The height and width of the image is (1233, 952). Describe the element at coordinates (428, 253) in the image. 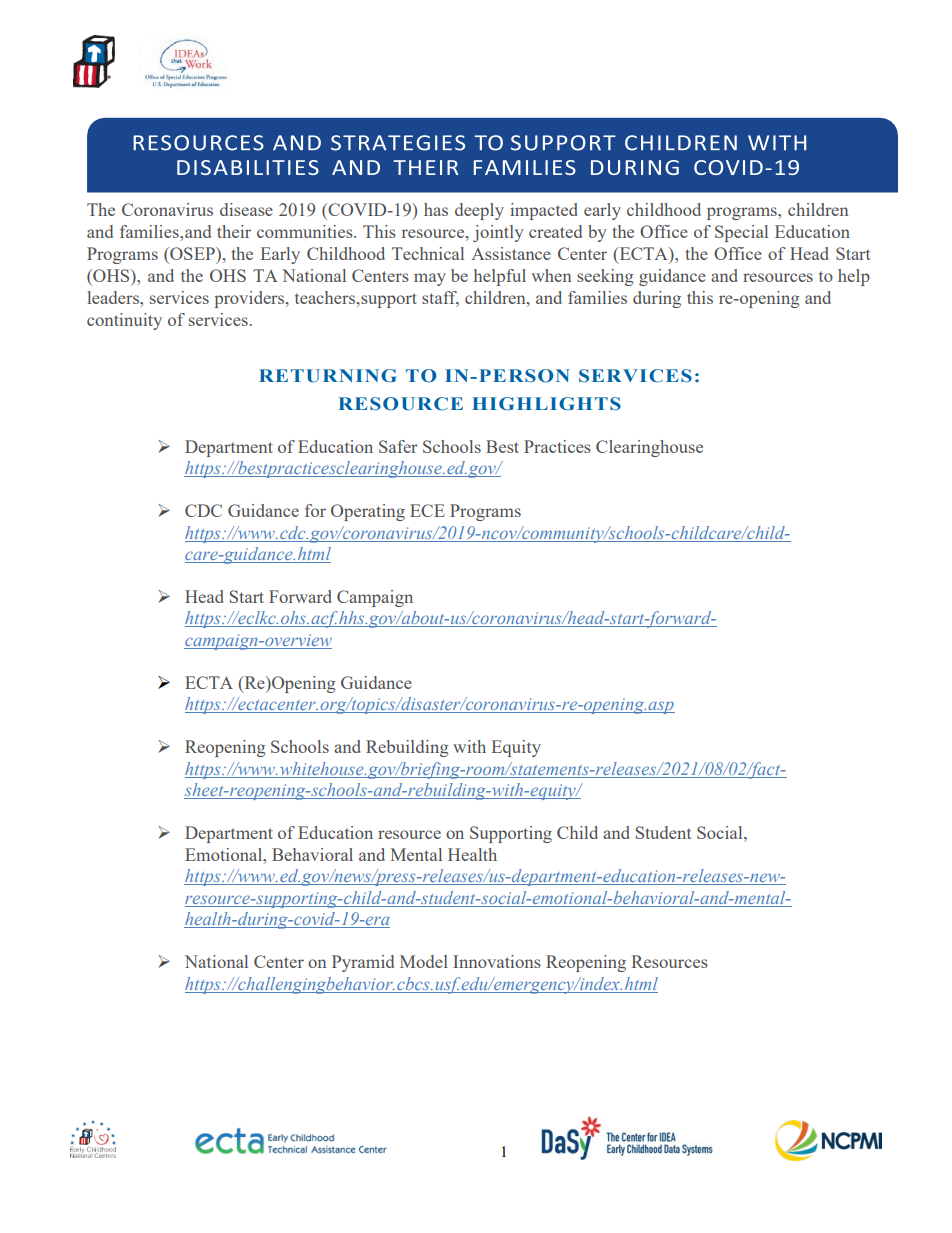

I see `Technical` at that location.
